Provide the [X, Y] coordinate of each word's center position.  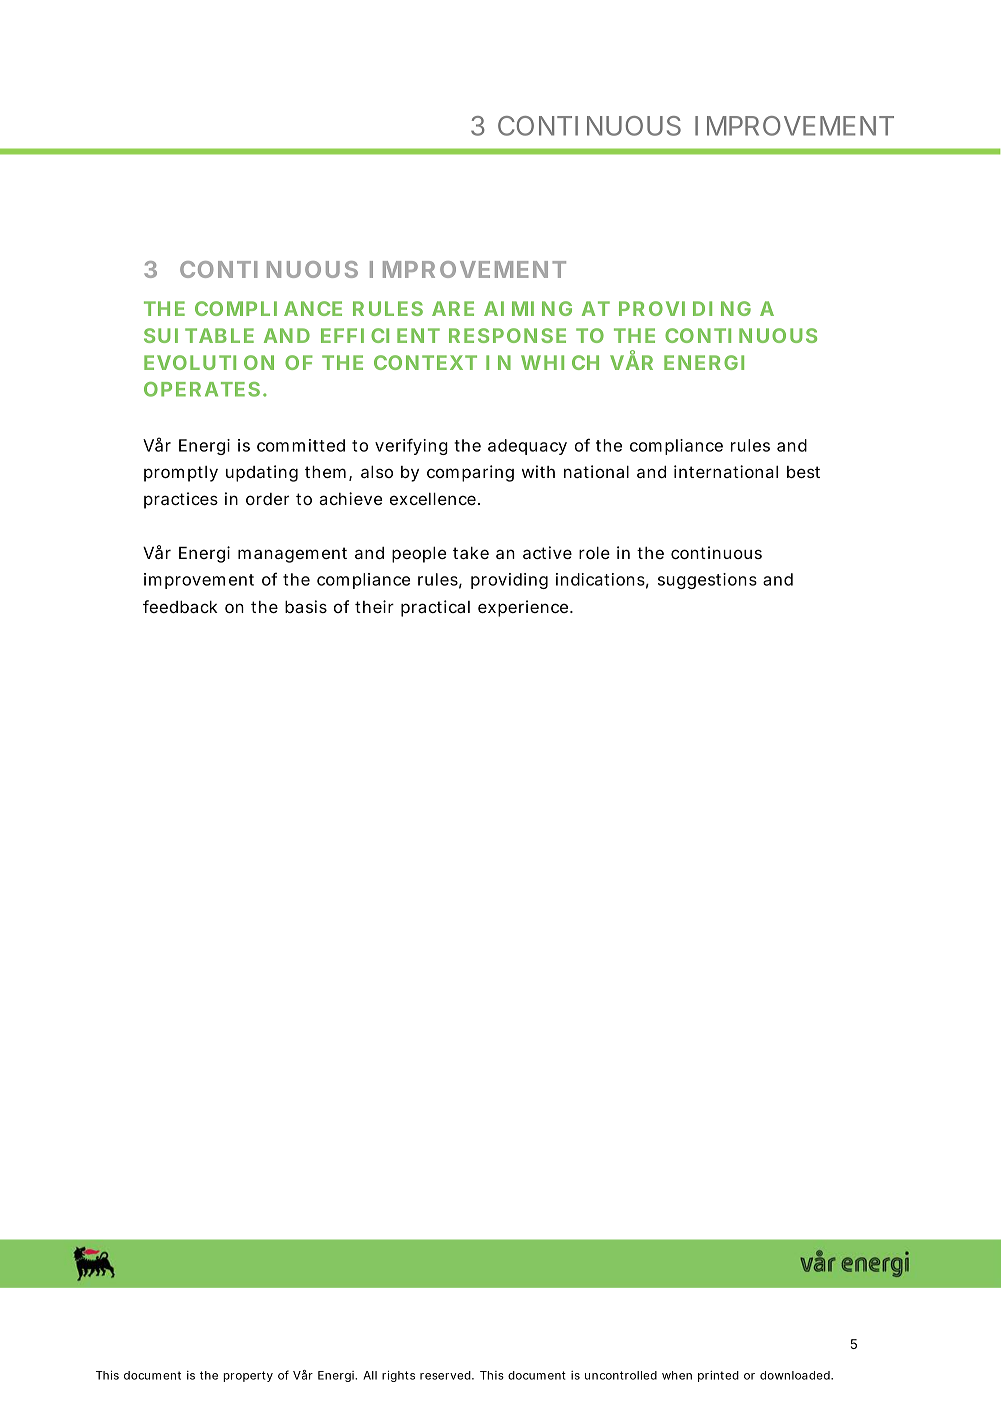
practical [435, 608]
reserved [445, 1375]
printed [718, 1376]
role [594, 553]
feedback [180, 606]
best [803, 472]
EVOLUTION [209, 362]
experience [523, 608]
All [370, 1375]
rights [398, 1376]
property [248, 1376]
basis [306, 606]
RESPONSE [507, 335]
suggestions [707, 581]
